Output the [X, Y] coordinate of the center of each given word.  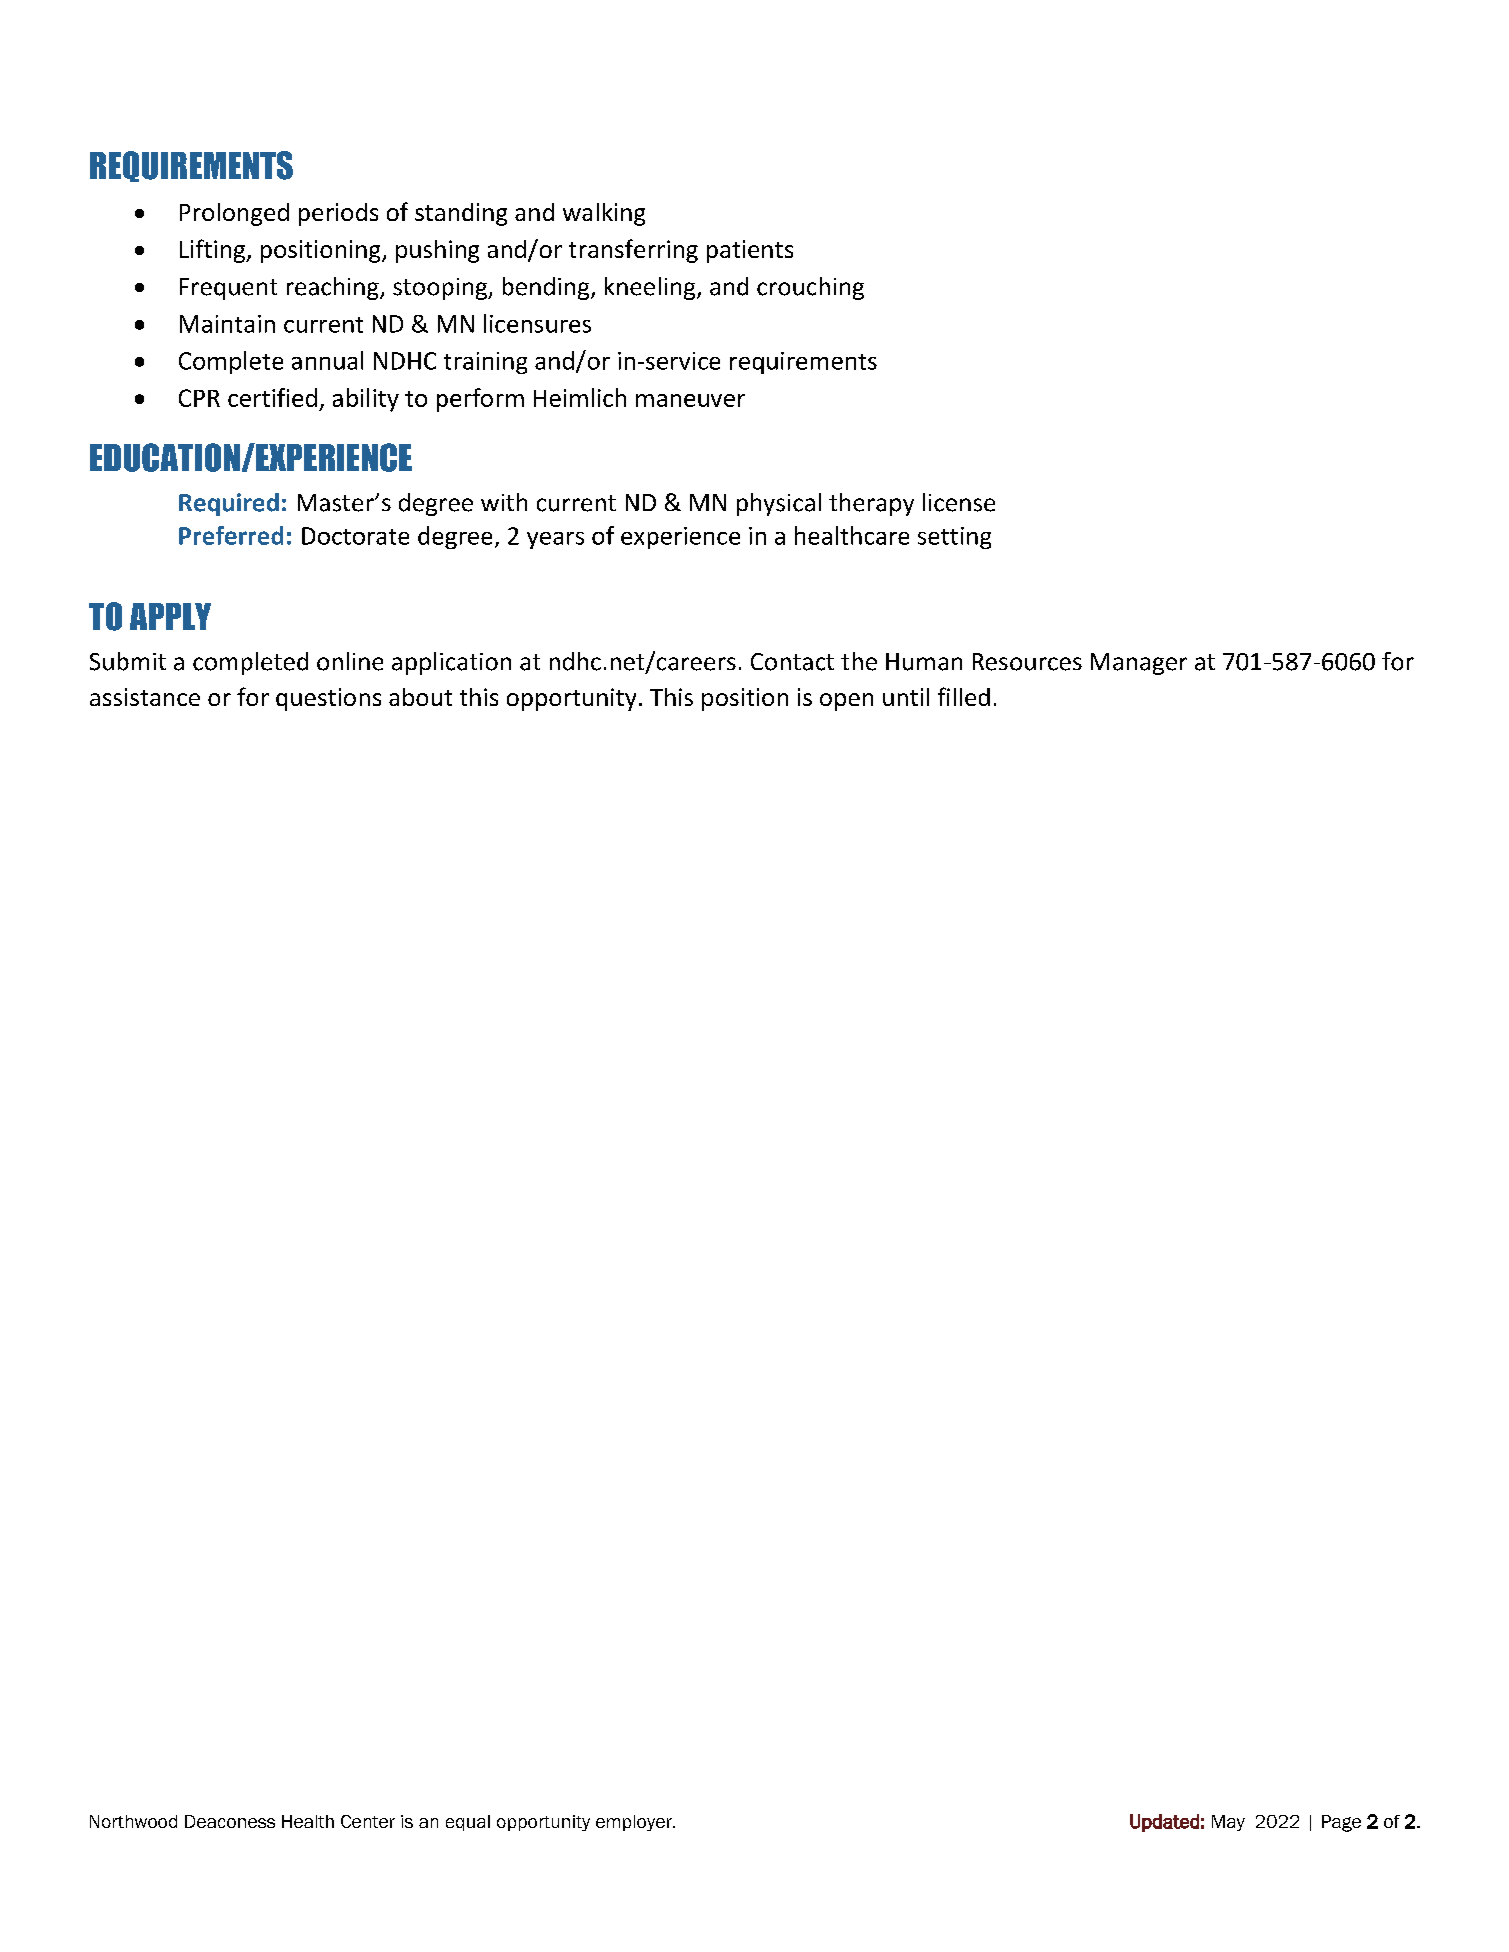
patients [750, 251]
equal [468, 1823]
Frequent [228, 289]
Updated [1164, 1823]
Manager [1139, 664]
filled [964, 696]
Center [368, 1821]
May [1228, 1823]
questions [328, 699]
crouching [810, 288]
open [846, 702]
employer [635, 1823]
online [350, 661]
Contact [792, 662]
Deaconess [230, 1821]
